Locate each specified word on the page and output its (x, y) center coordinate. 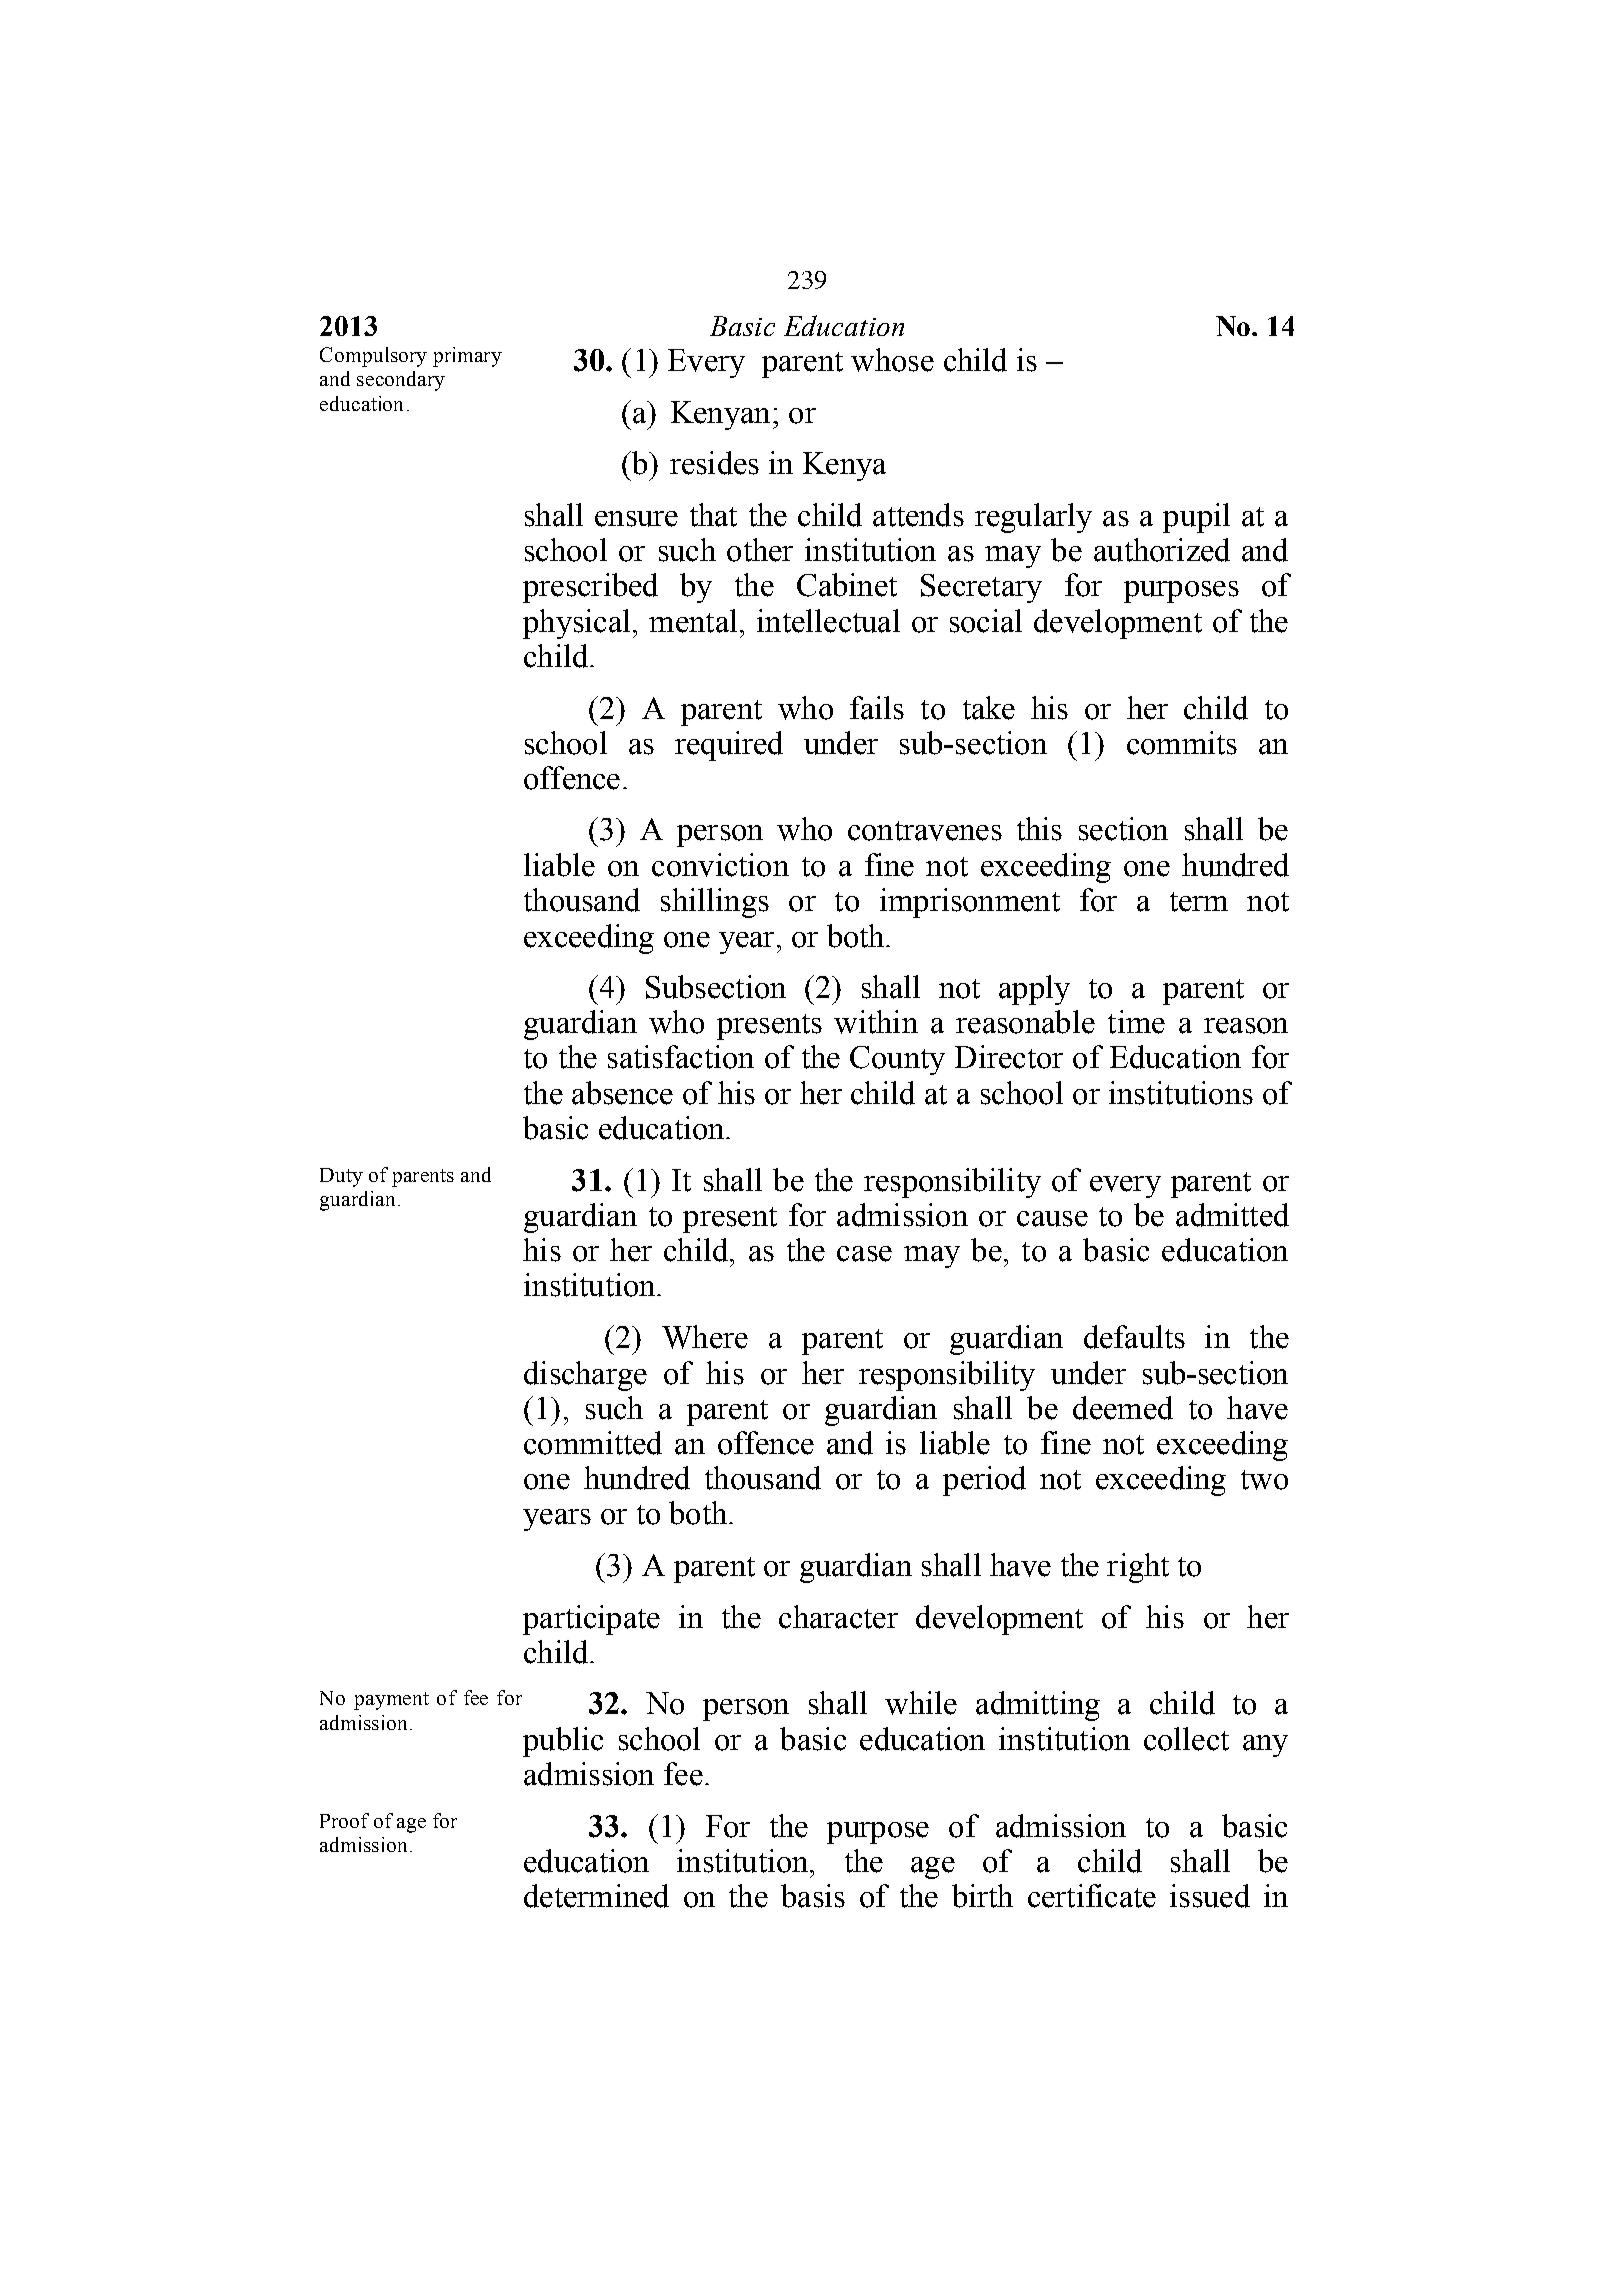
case (864, 1254)
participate (591, 1620)
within (876, 1022)
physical (576, 624)
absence (622, 1093)
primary (467, 357)
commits (1182, 743)
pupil (1196, 518)
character (838, 1617)
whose (892, 360)
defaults (1134, 1337)
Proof (344, 1820)
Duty (341, 1177)
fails (877, 708)
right (1138, 1568)
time (1136, 1022)
